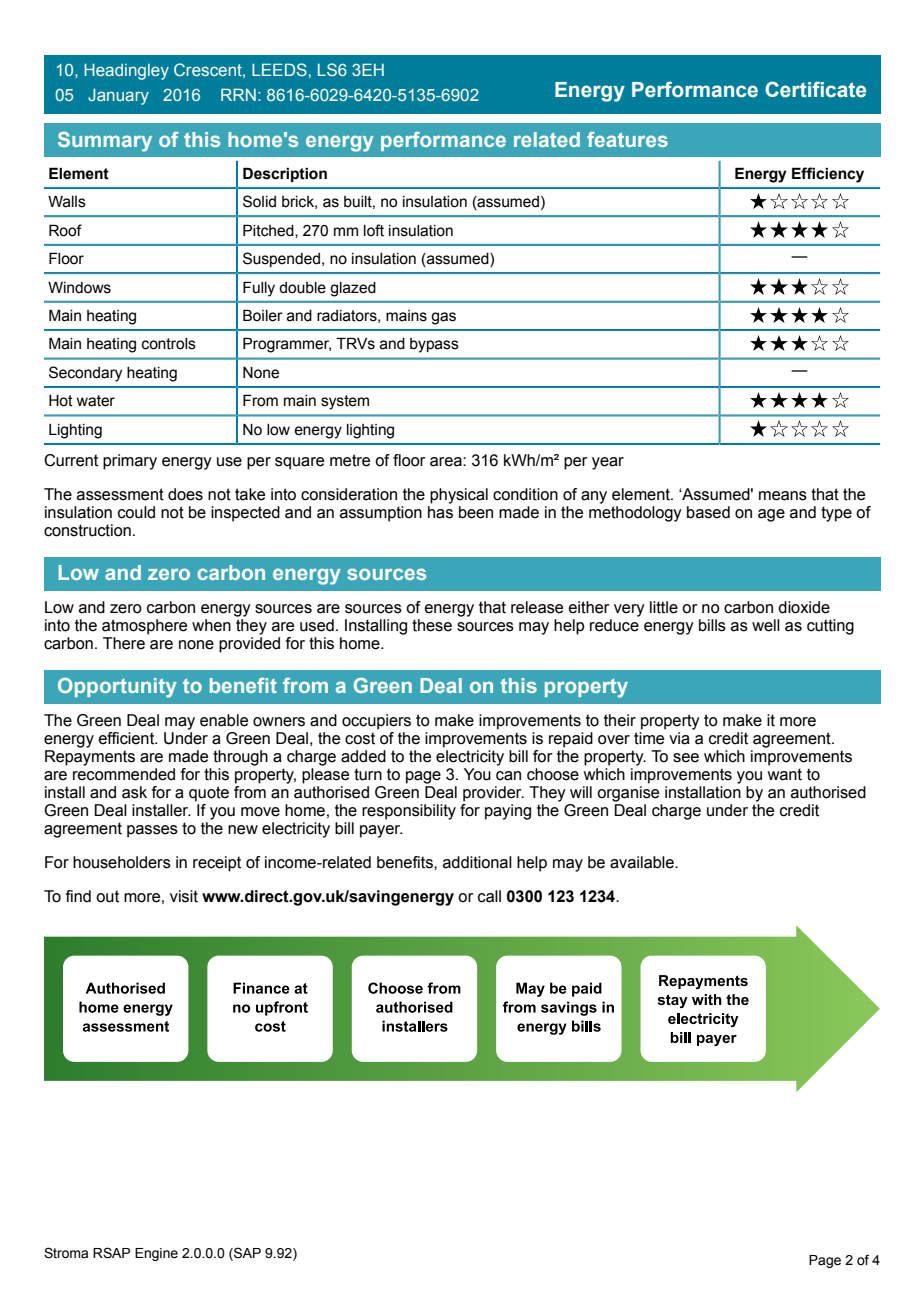  I want to click on passes, so click(152, 831).
